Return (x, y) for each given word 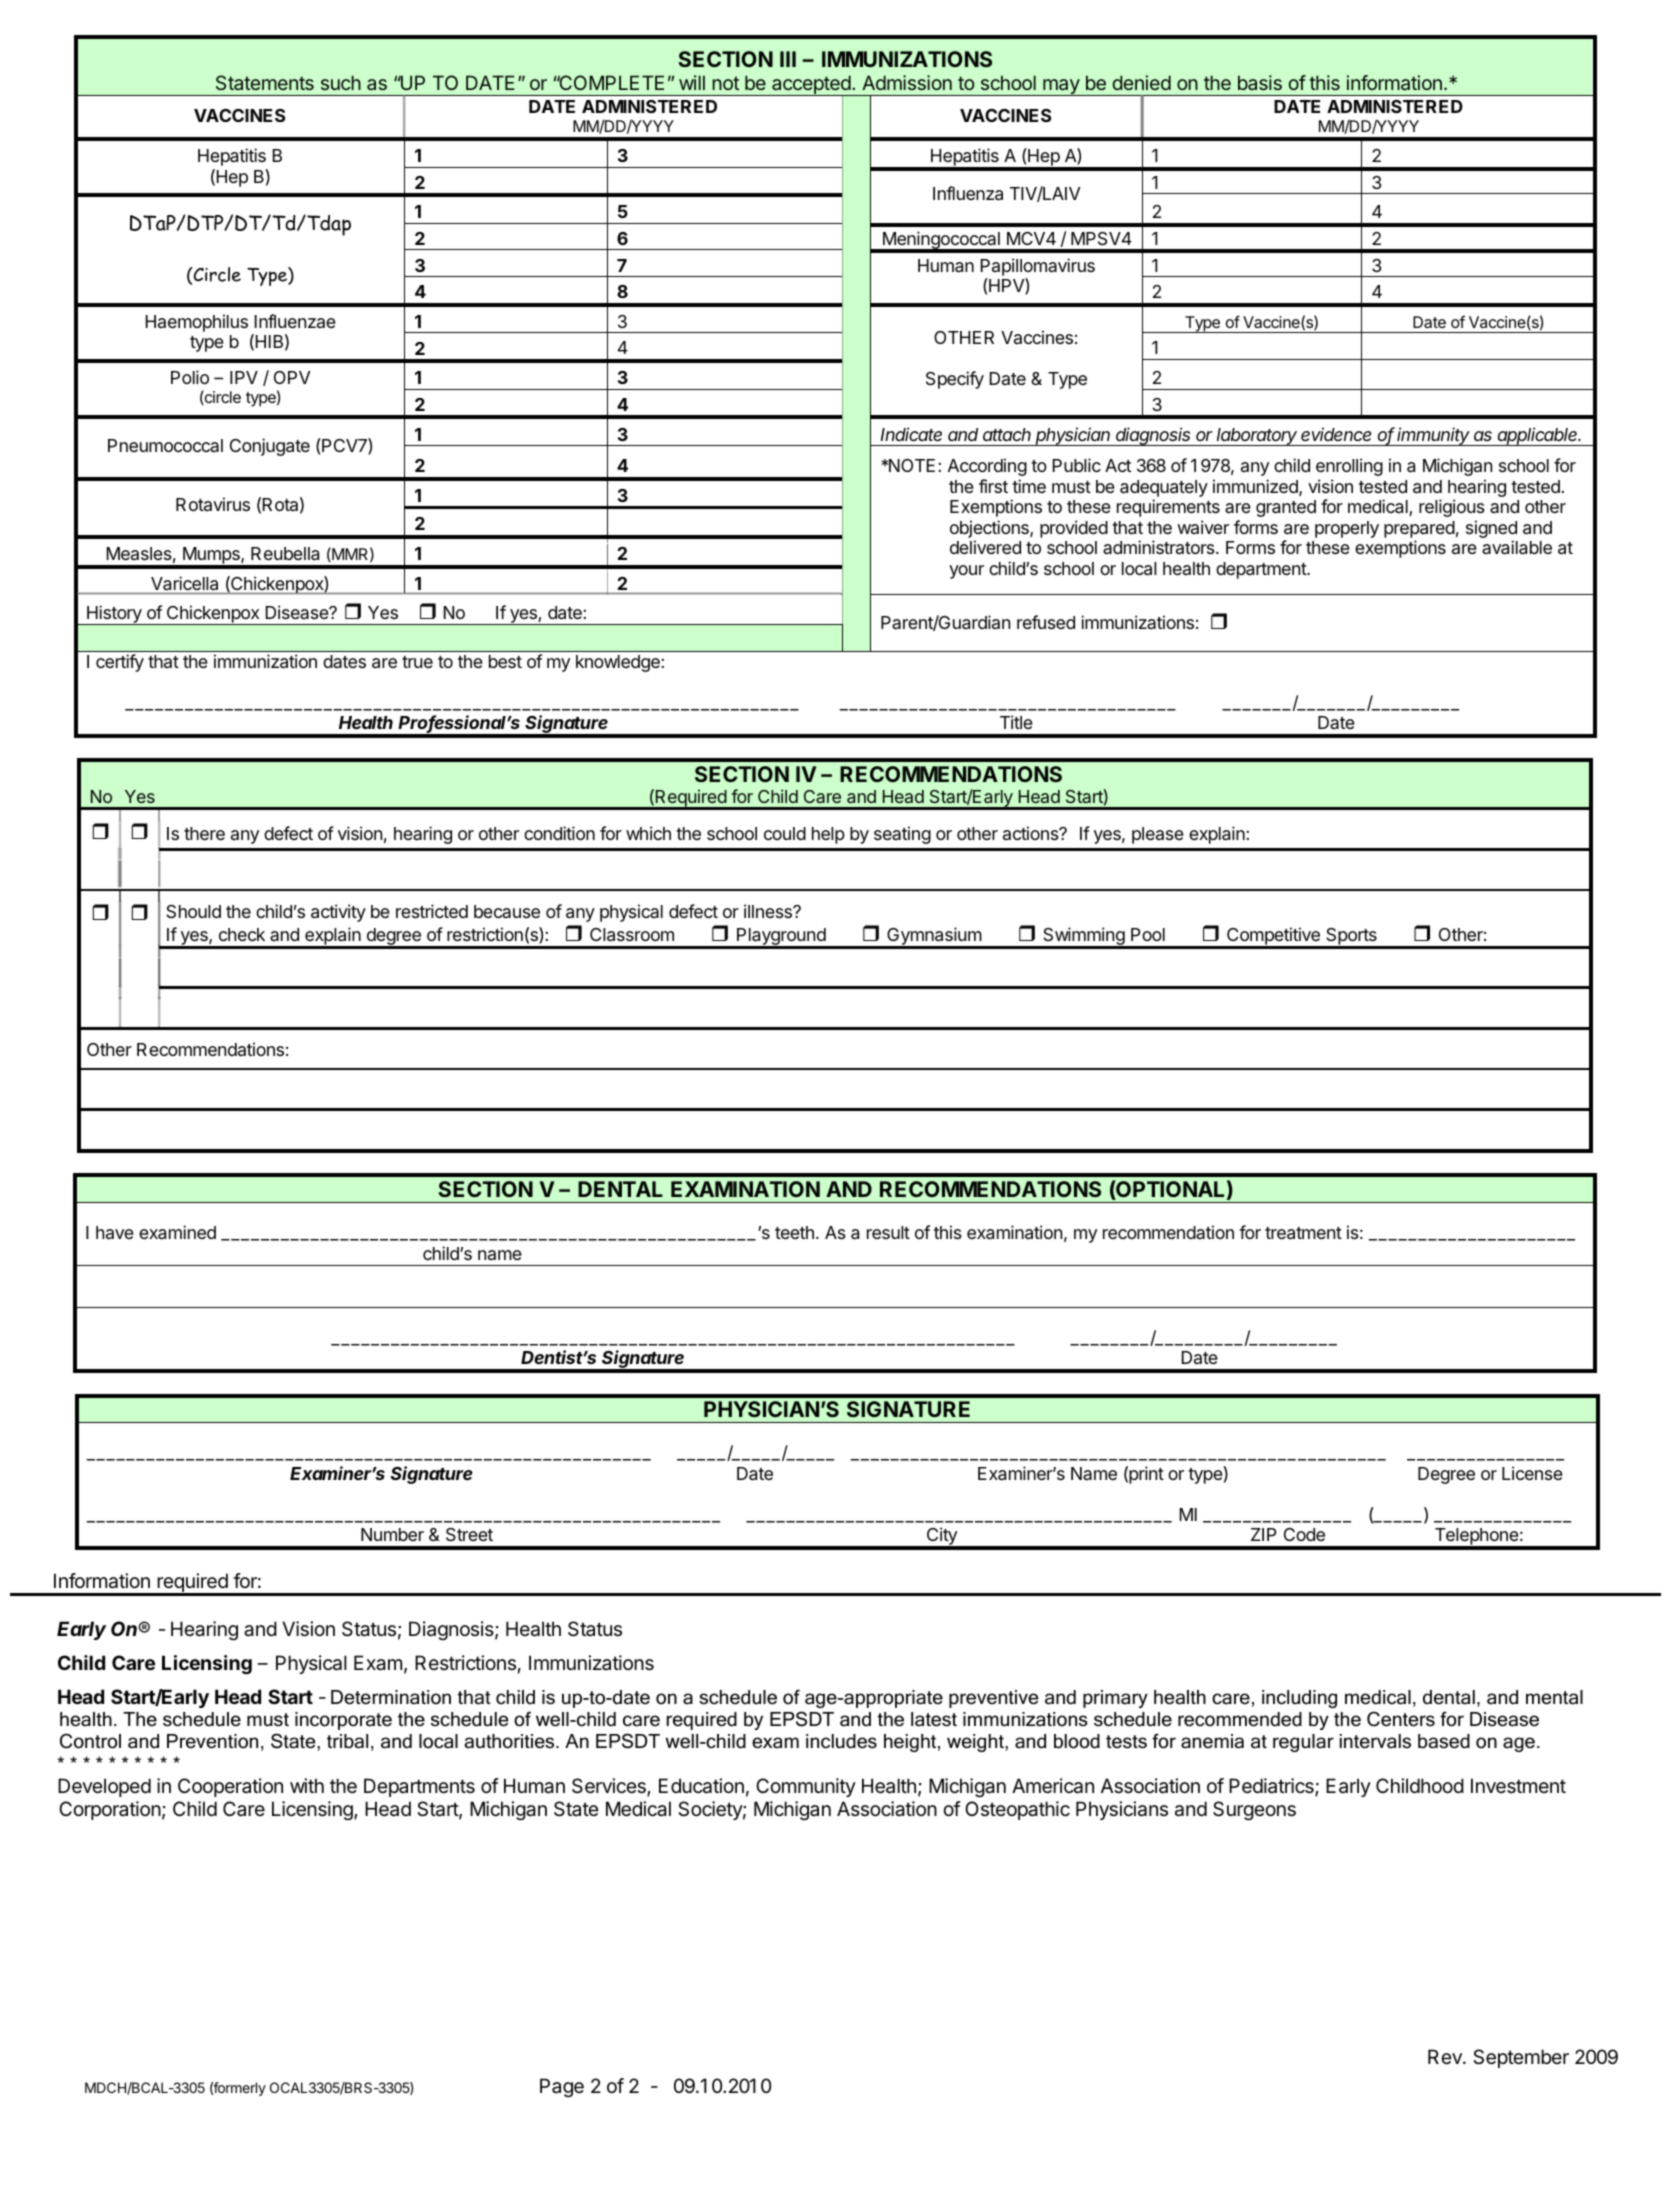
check (242, 934)
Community (806, 1787)
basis (1260, 82)
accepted (811, 86)
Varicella (184, 583)
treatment (1303, 1233)
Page (562, 2087)
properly (1347, 529)
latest (934, 1719)
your (966, 572)
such (341, 82)
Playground (781, 938)
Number (392, 1534)
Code (1304, 1534)
